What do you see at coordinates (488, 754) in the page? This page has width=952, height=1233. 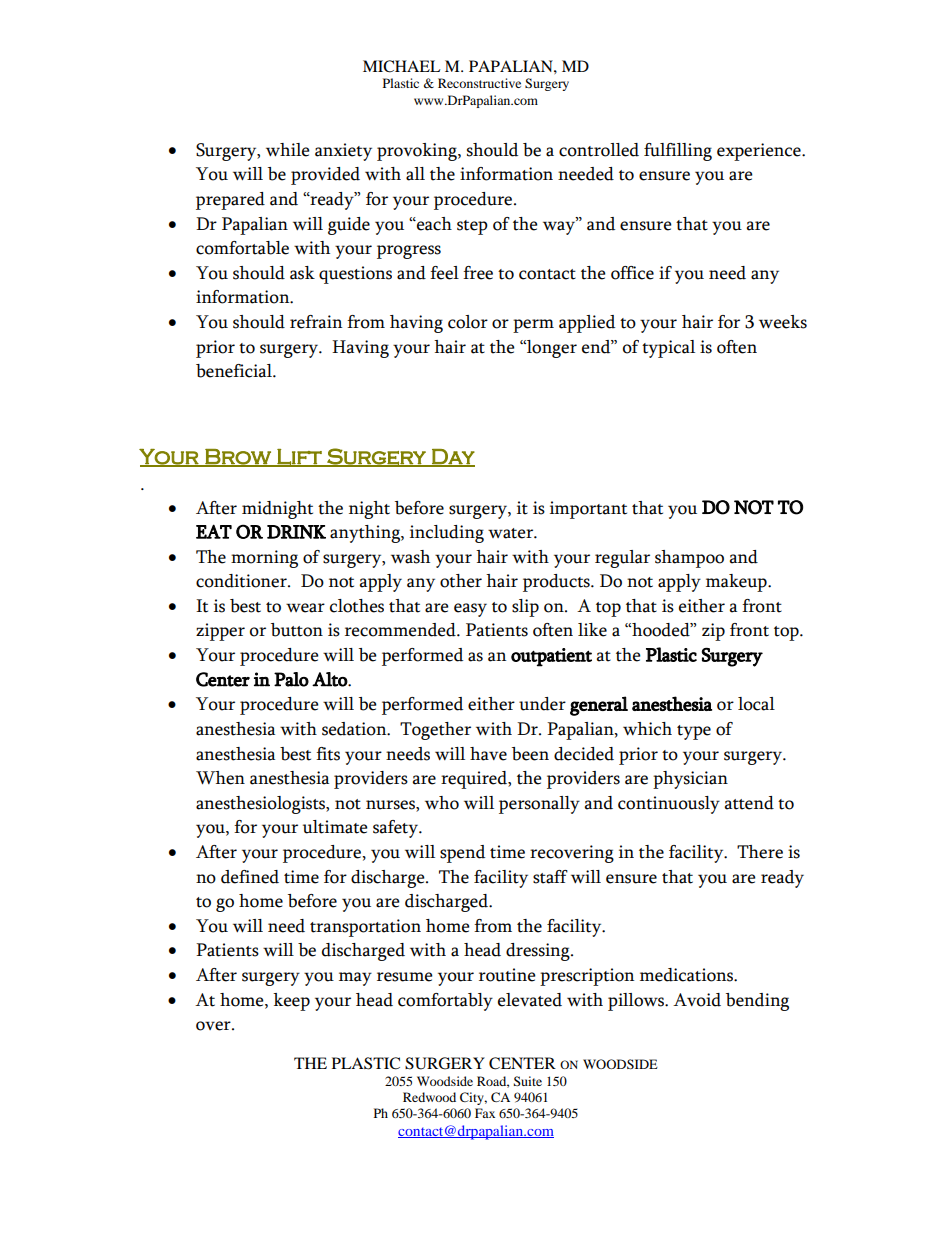 I see `have` at bounding box center [488, 754].
